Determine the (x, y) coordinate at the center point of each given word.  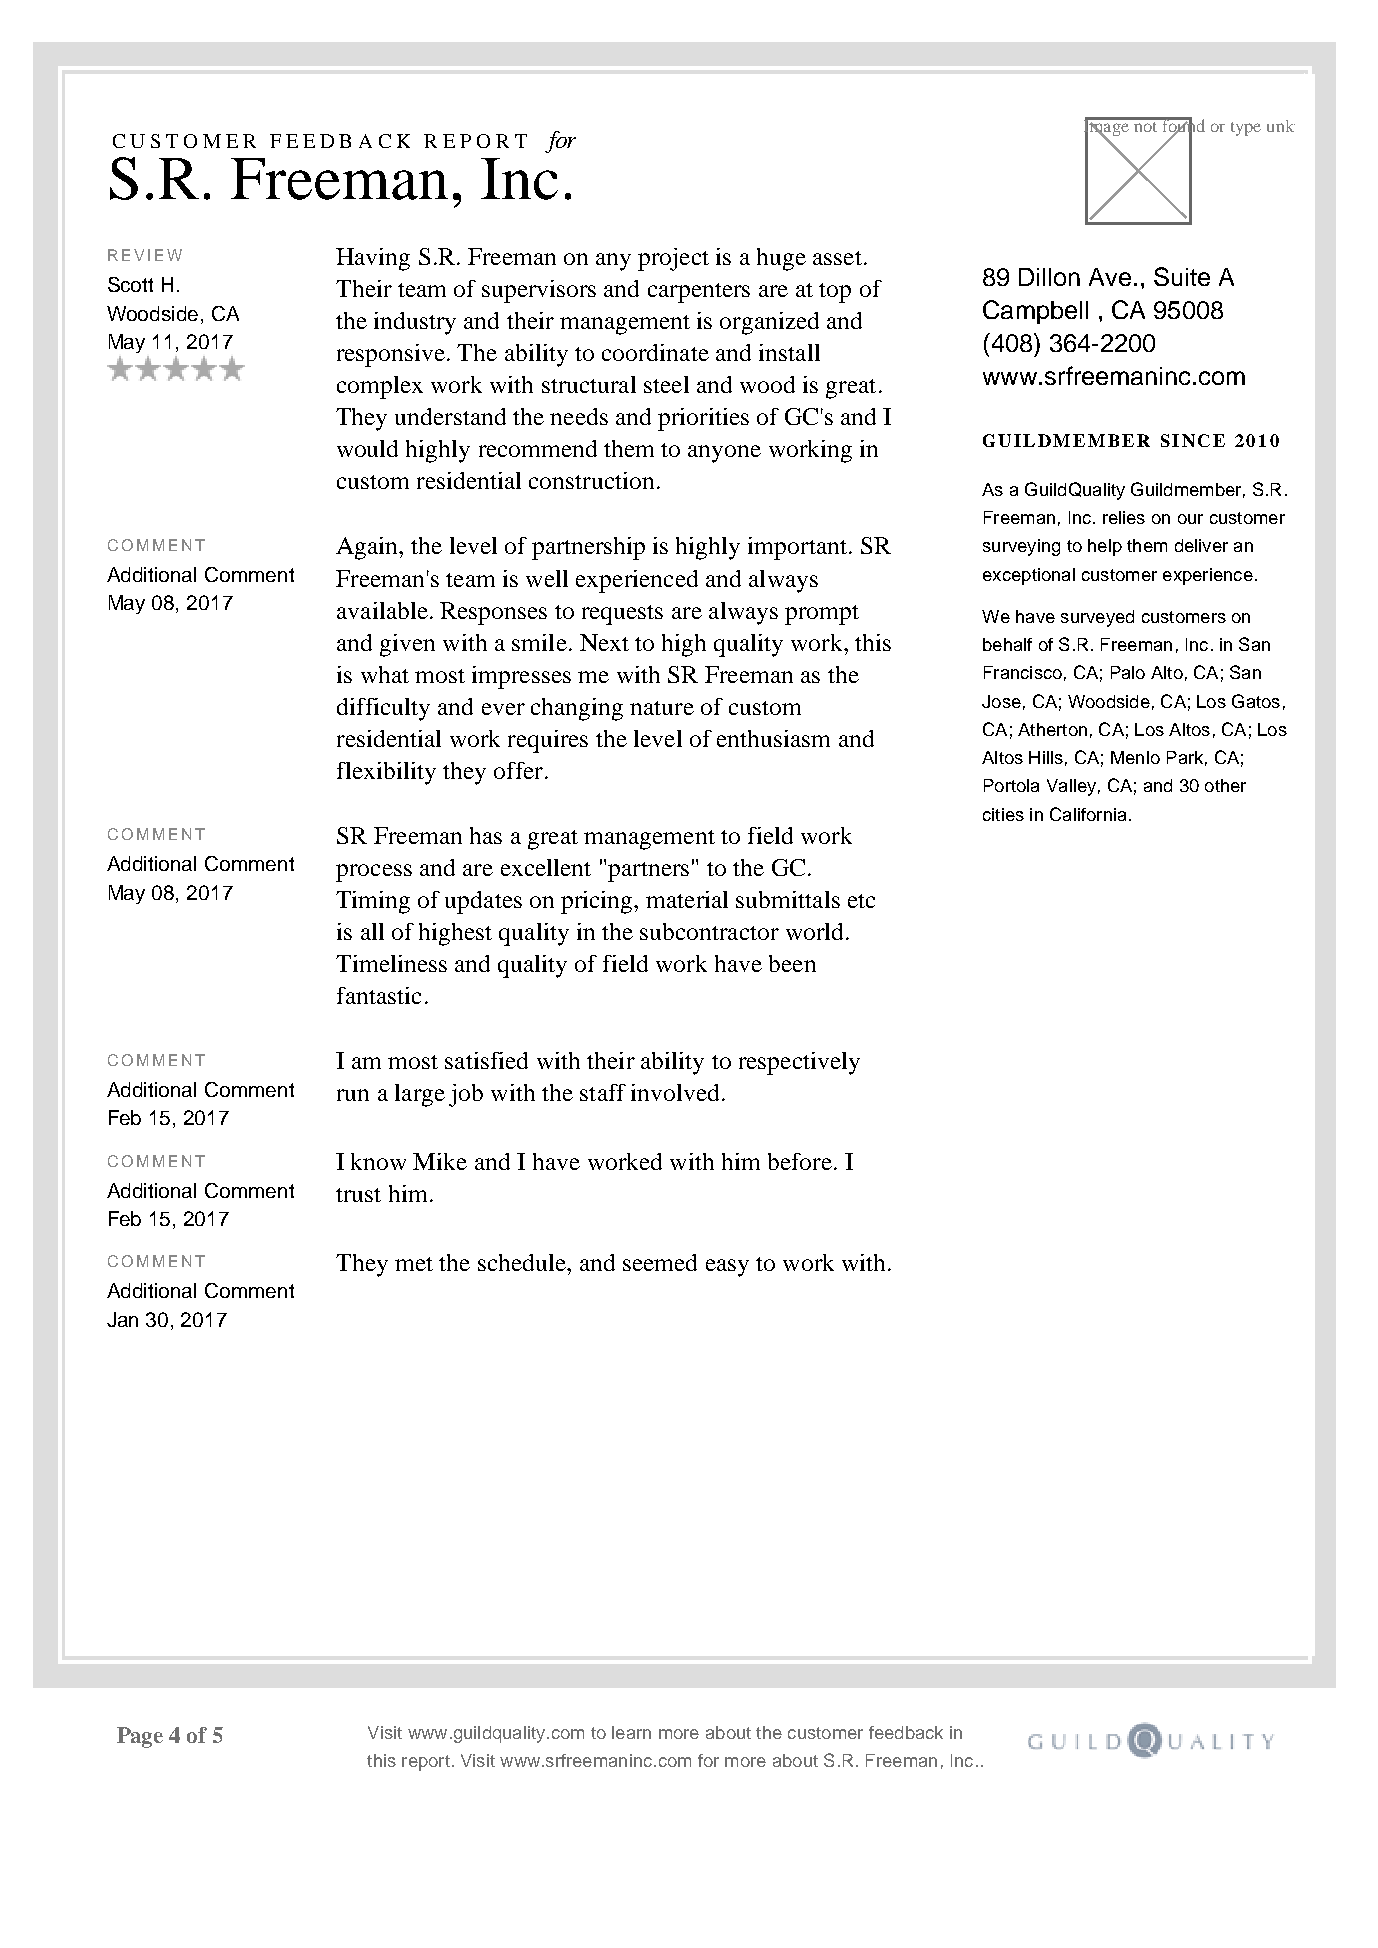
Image (1107, 128)
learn (631, 1732)
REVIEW (145, 255)
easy (727, 1268)
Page (140, 1737)
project (673, 259)
